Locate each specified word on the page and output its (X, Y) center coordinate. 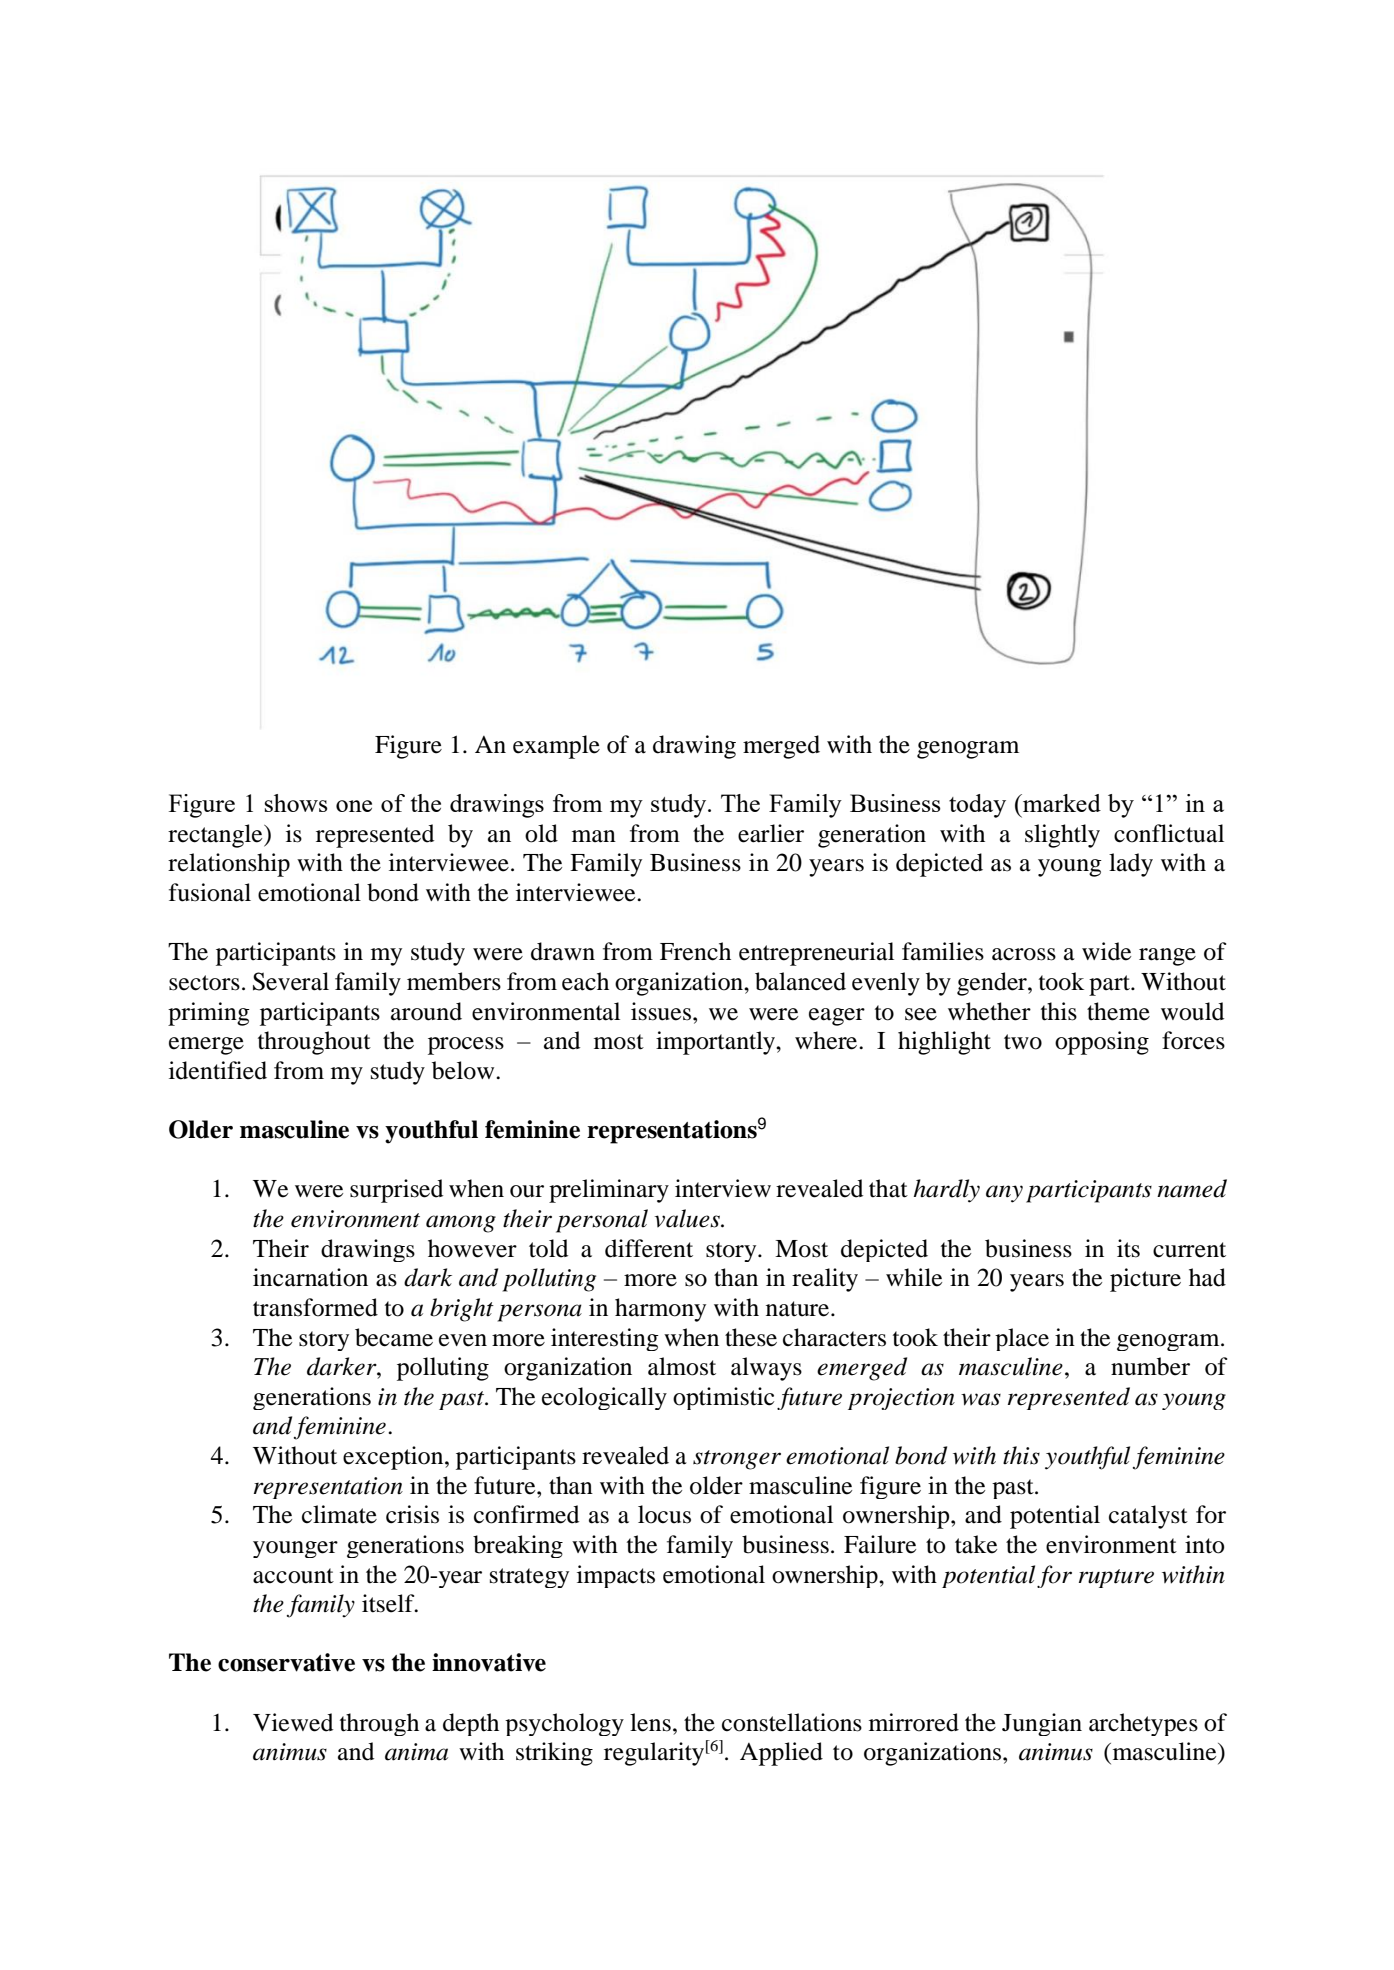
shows (296, 803)
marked (1061, 803)
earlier (771, 833)
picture (1145, 1280)
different (649, 1248)
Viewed (293, 1722)
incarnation (310, 1277)
